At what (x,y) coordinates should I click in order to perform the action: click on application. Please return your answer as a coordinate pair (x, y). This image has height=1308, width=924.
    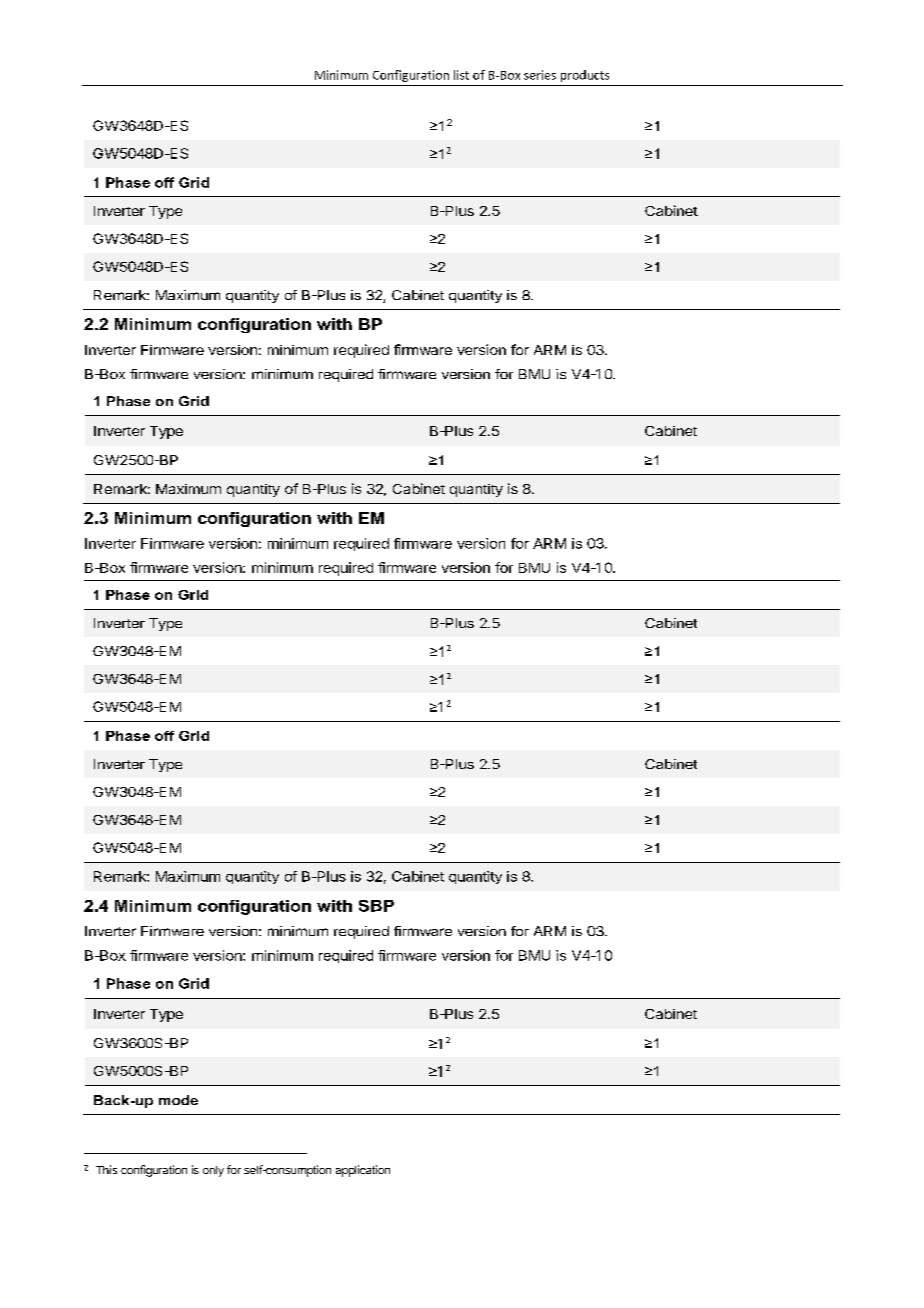
    Looking at the image, I should click on (363, 1171).
